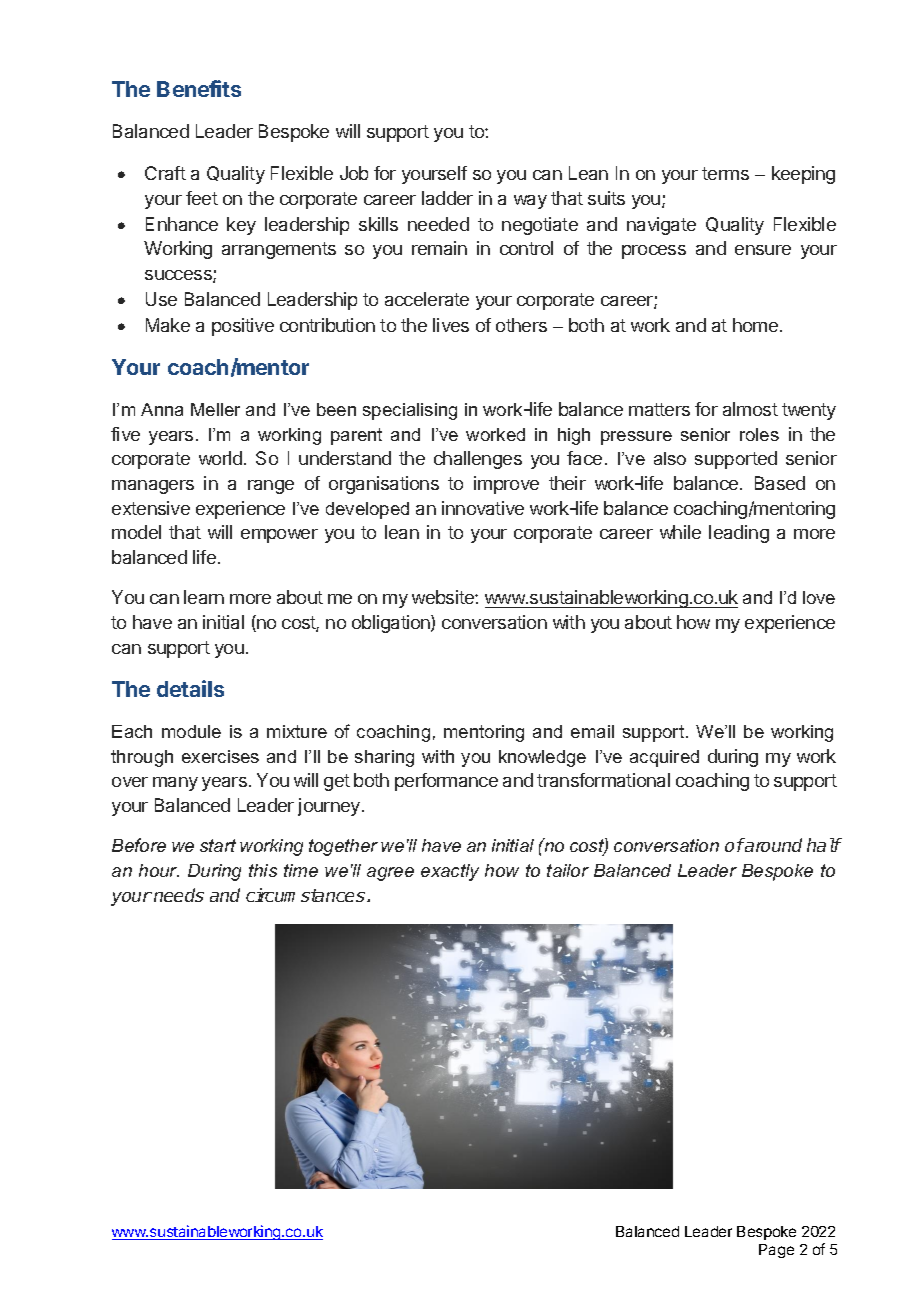  I want to click on terms, so click(725, 173).
